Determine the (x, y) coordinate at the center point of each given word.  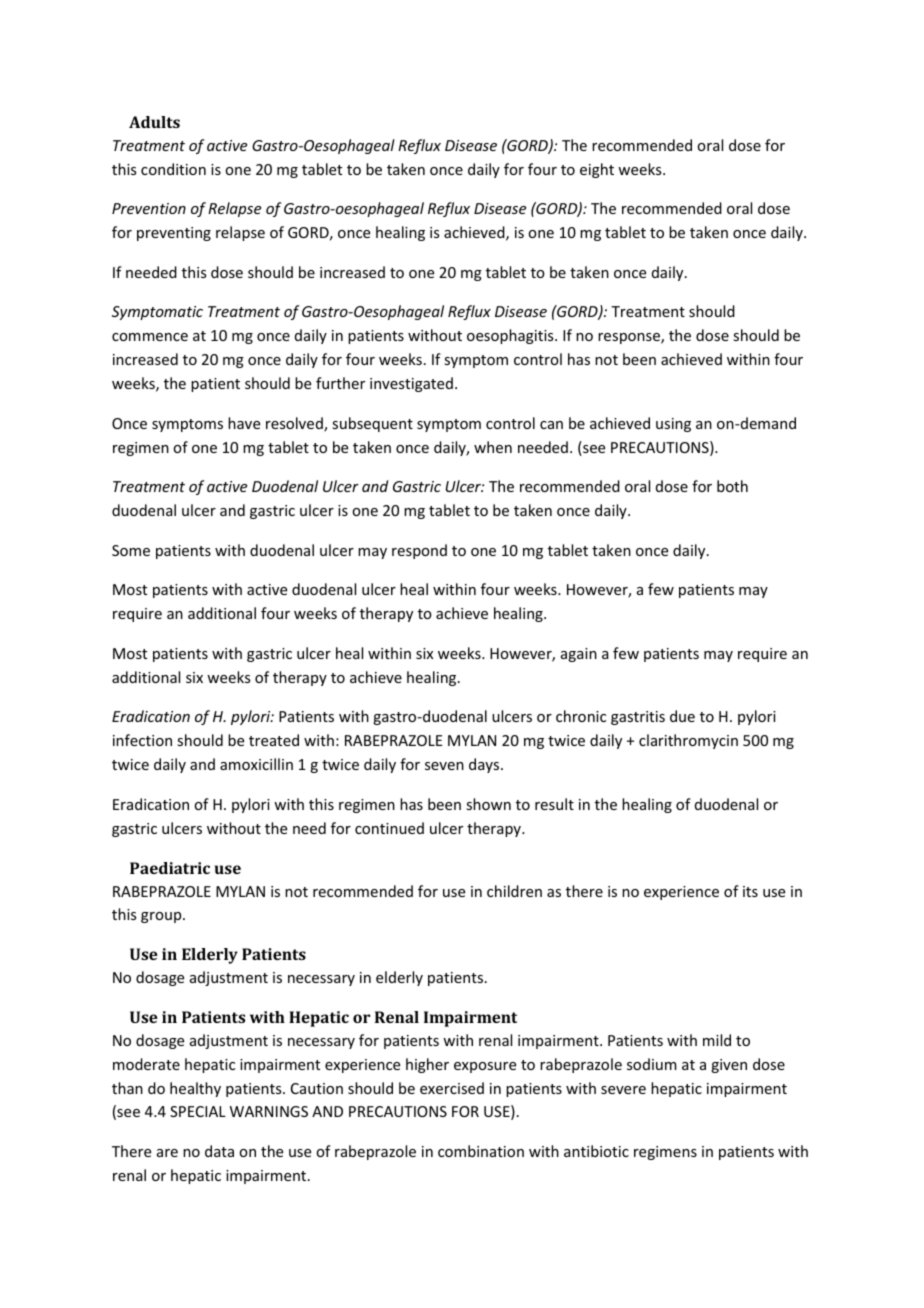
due (682, 716)
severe (623, 1090)
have (244, 423)
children (514, 891)
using (673, 425)
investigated (411, 384)
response (630, 338)
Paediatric (170, 868)
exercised (452, 1088)
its (750, 891)
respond (419, 551)
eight (597, 170)
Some (131, 550)
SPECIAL (198, 1111)
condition (173, 169)
